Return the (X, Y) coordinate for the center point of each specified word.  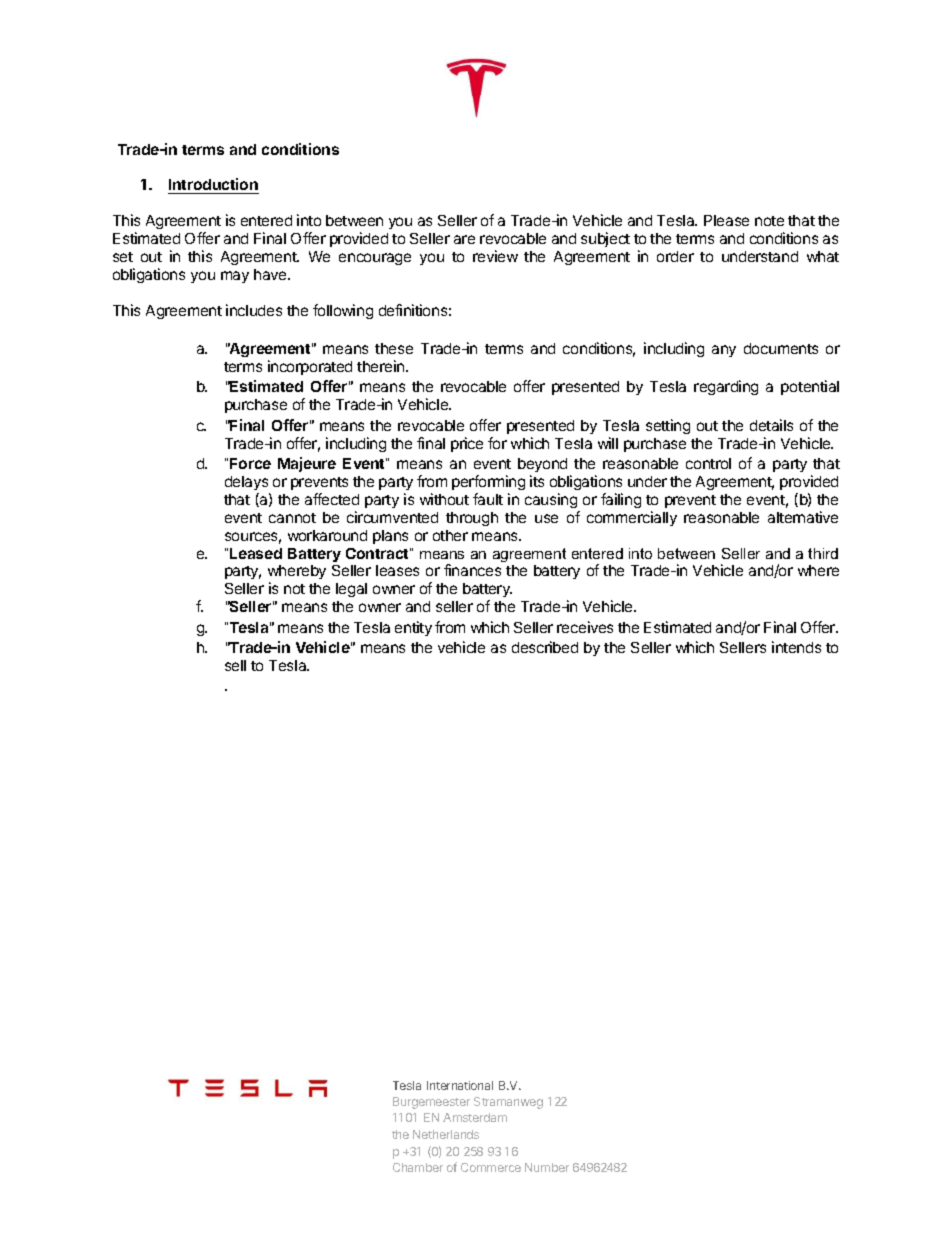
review (495, 256)
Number (547, 1167)
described (545, 647)
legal (351, 590)
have (271, 274)
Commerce (491, 1167)
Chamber (418, 1167)
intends (796, 647)
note (769, 221)
